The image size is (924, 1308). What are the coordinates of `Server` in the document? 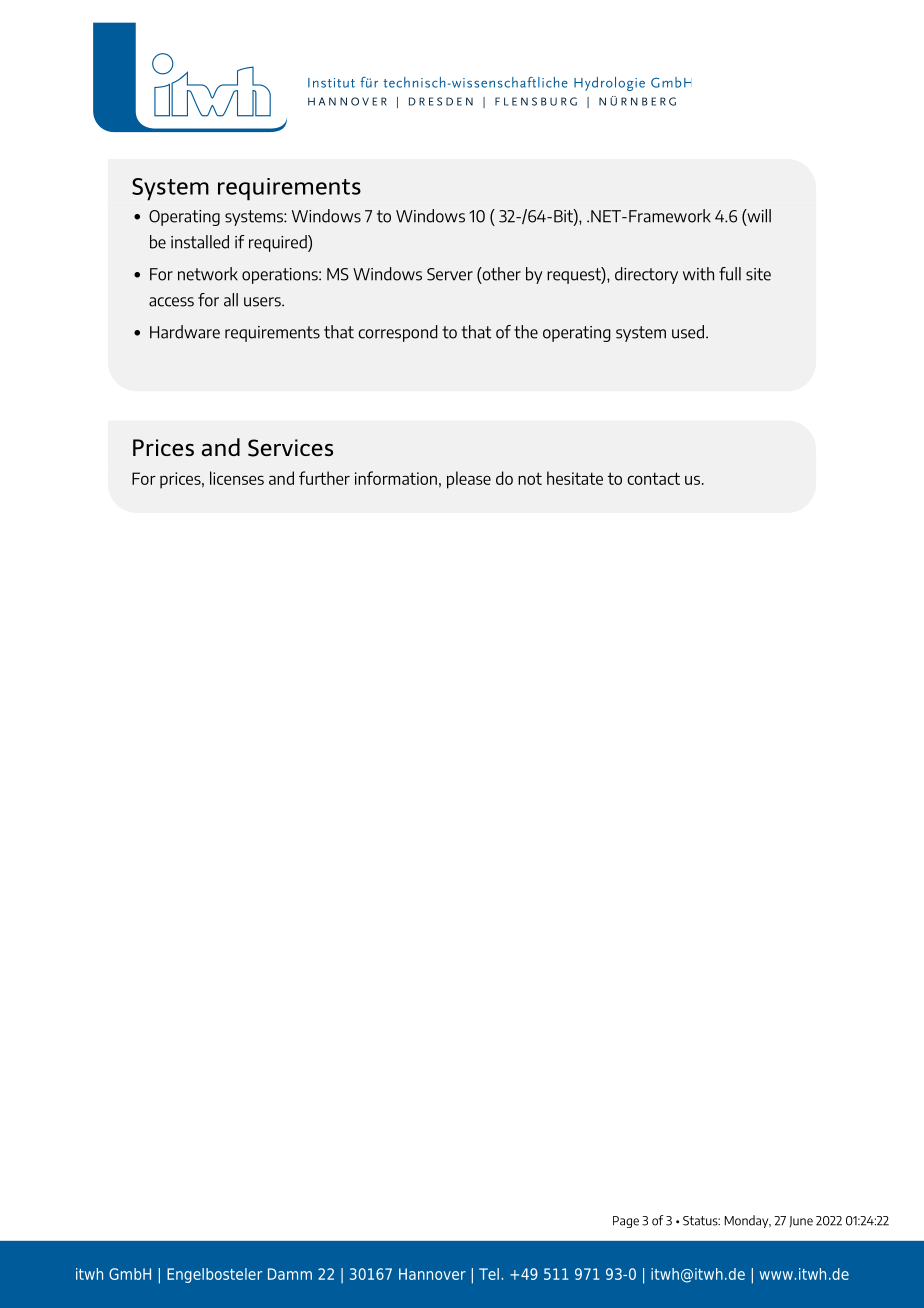 It's located at (450, 274).
